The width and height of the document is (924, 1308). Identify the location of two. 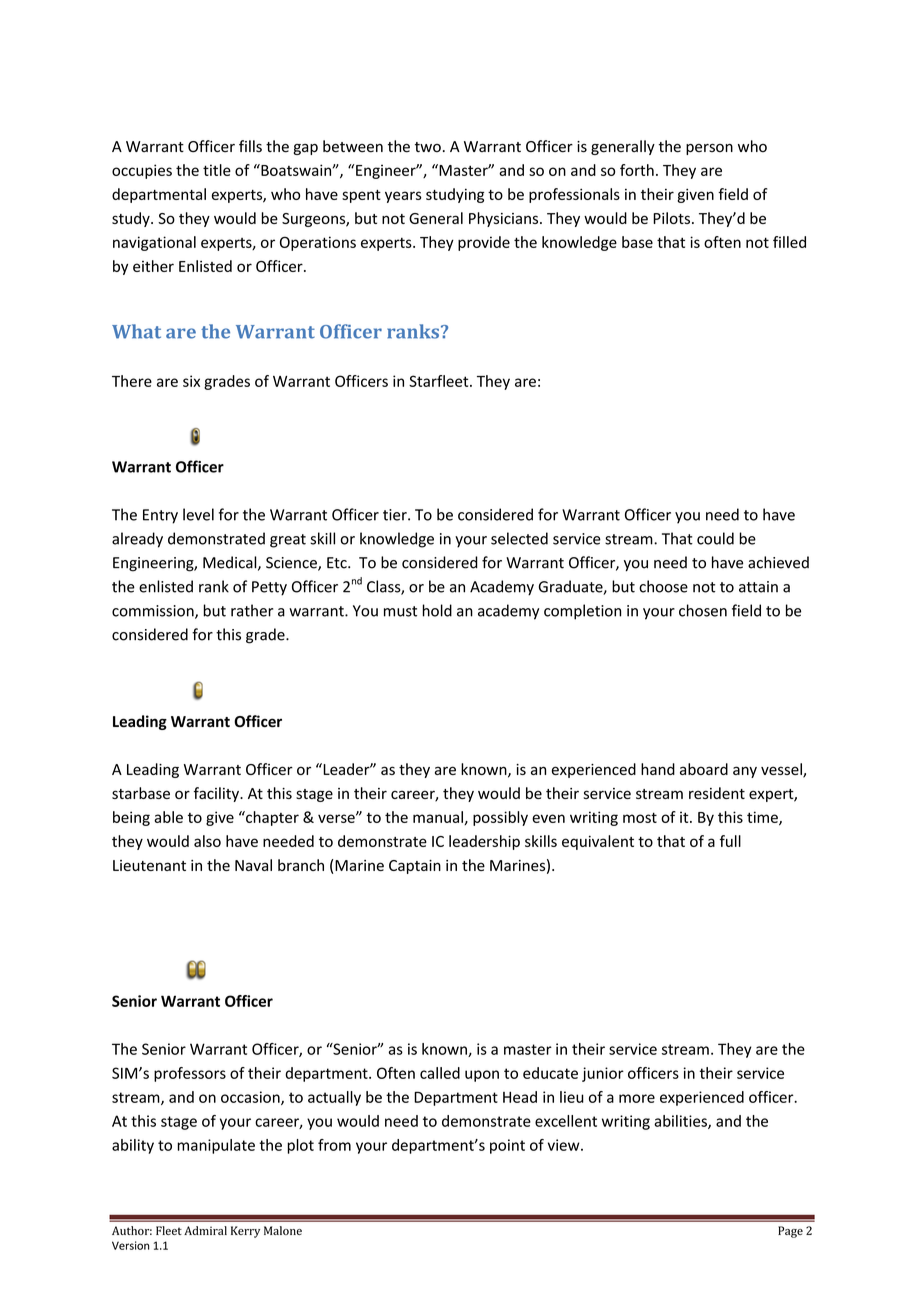
(428, 147).
